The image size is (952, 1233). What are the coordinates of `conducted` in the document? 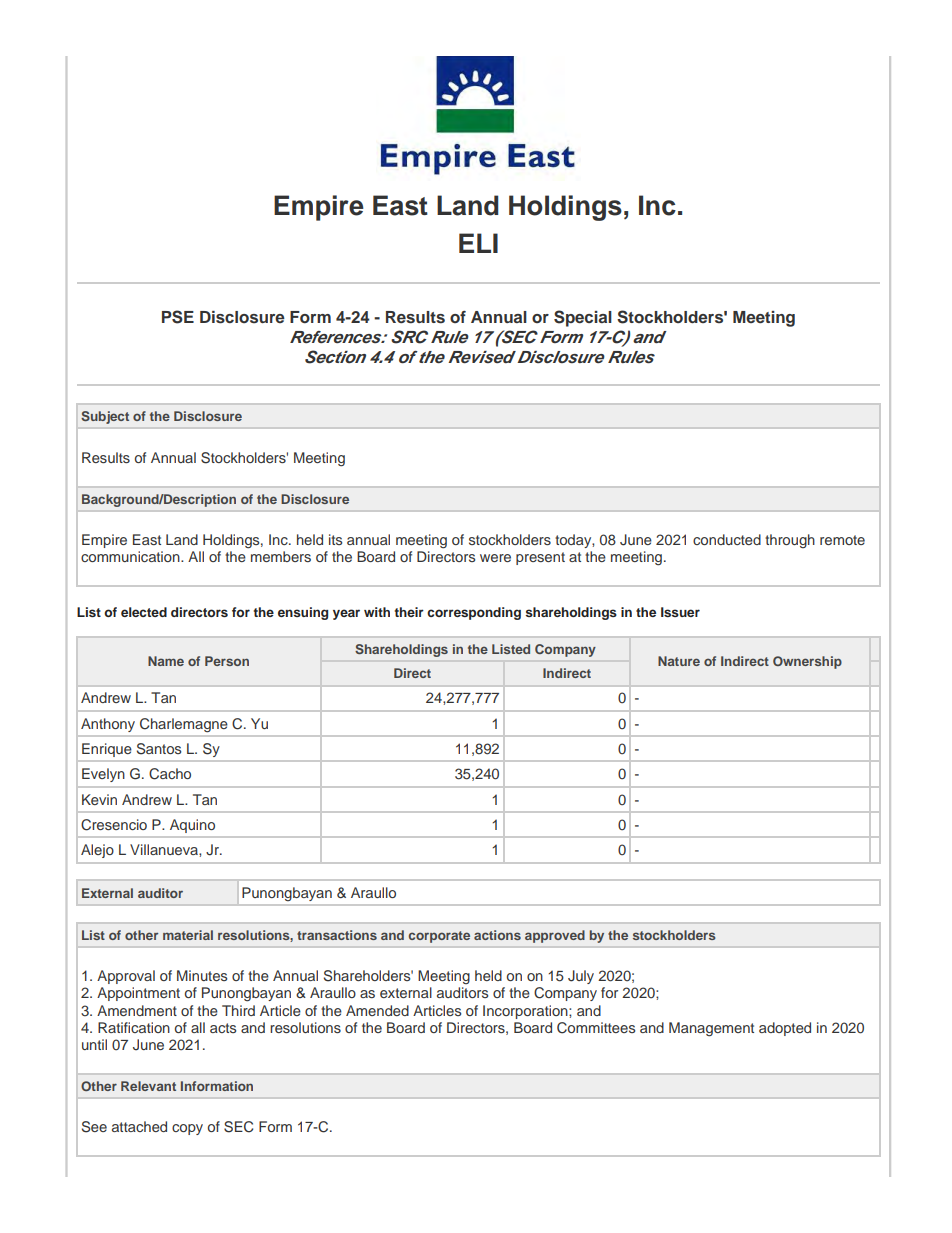 It's located at (727, 539).
